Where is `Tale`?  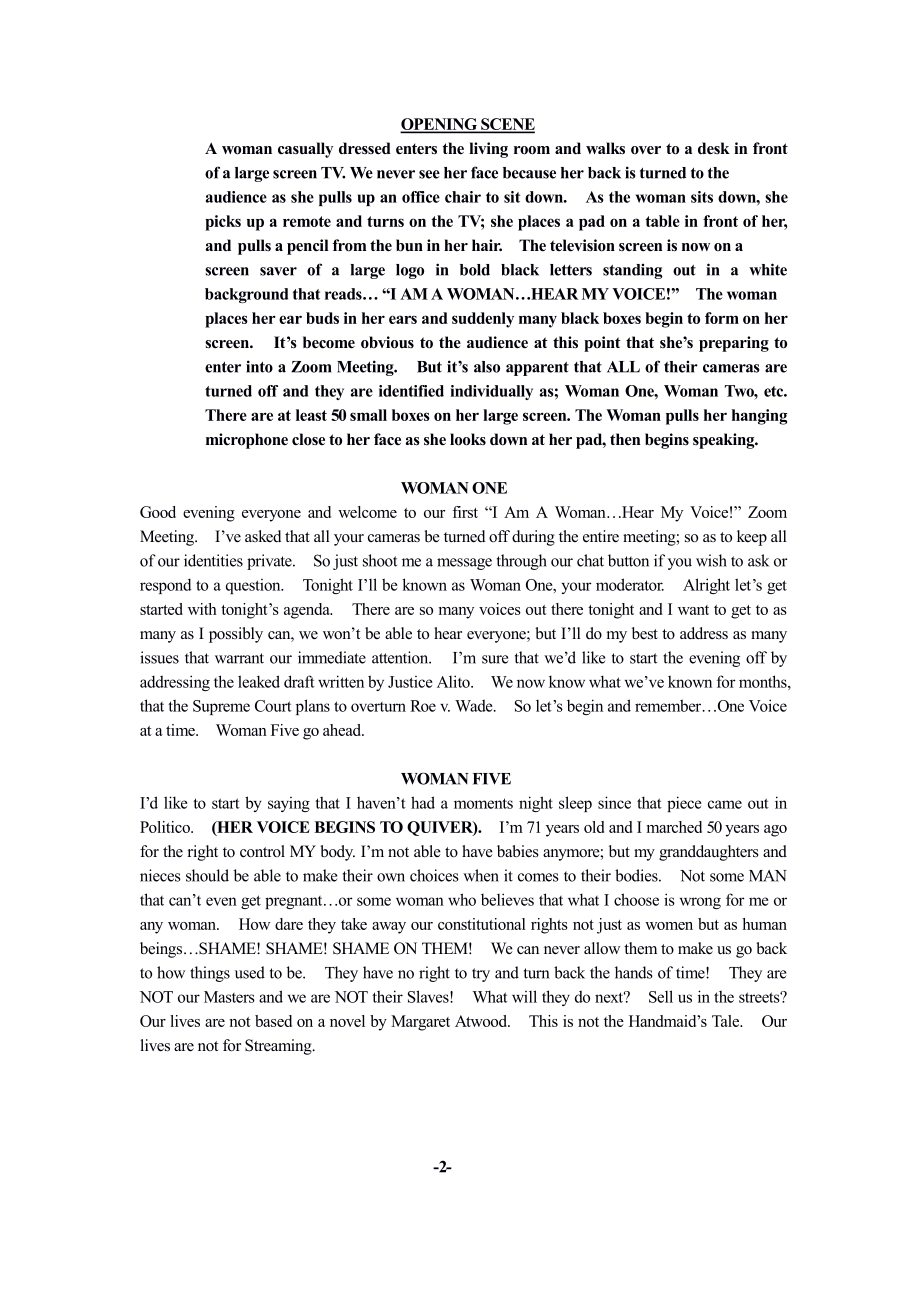 Tale is located at coordinates (727, 1021).
